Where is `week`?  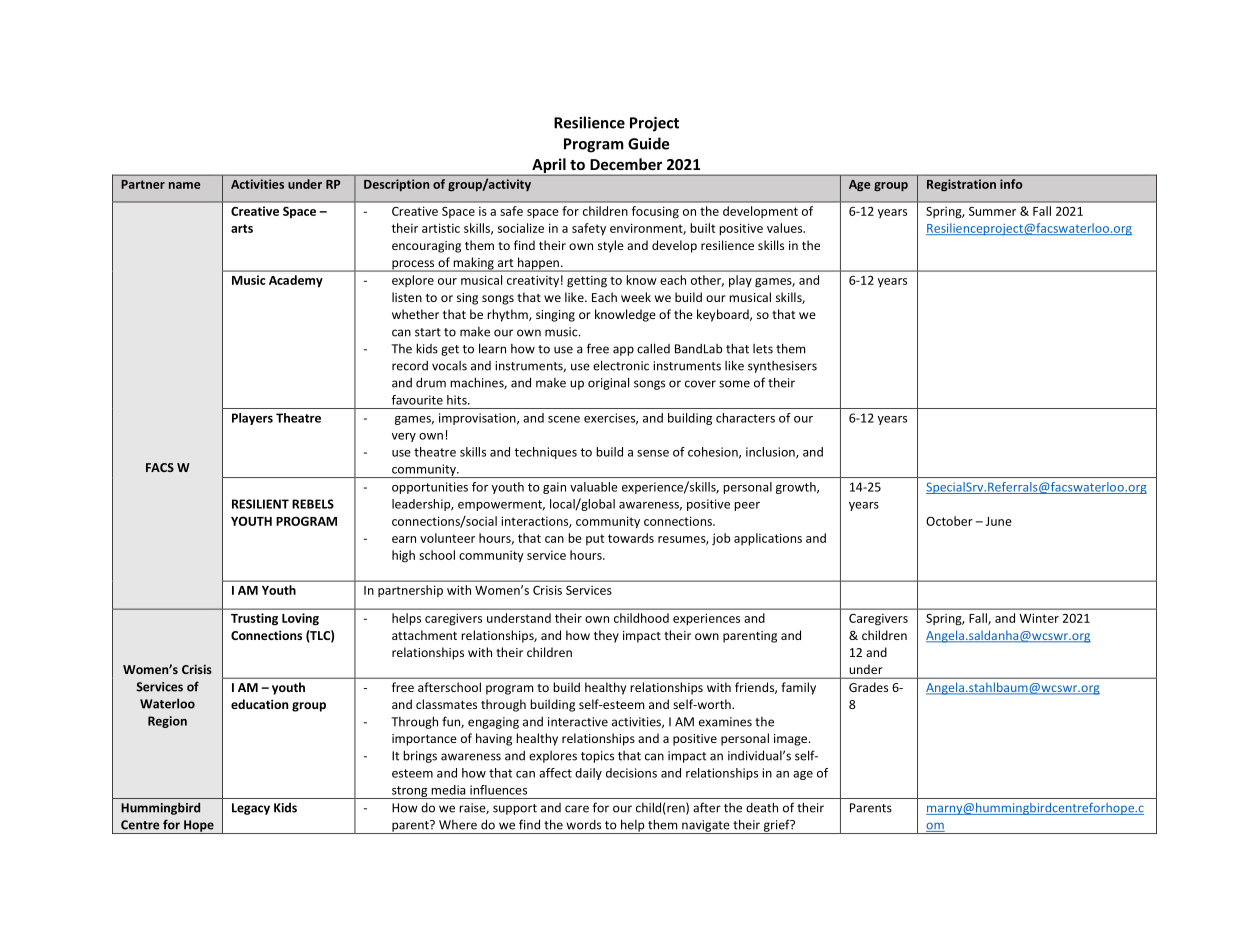 week is located at coordinates (636, 297).
